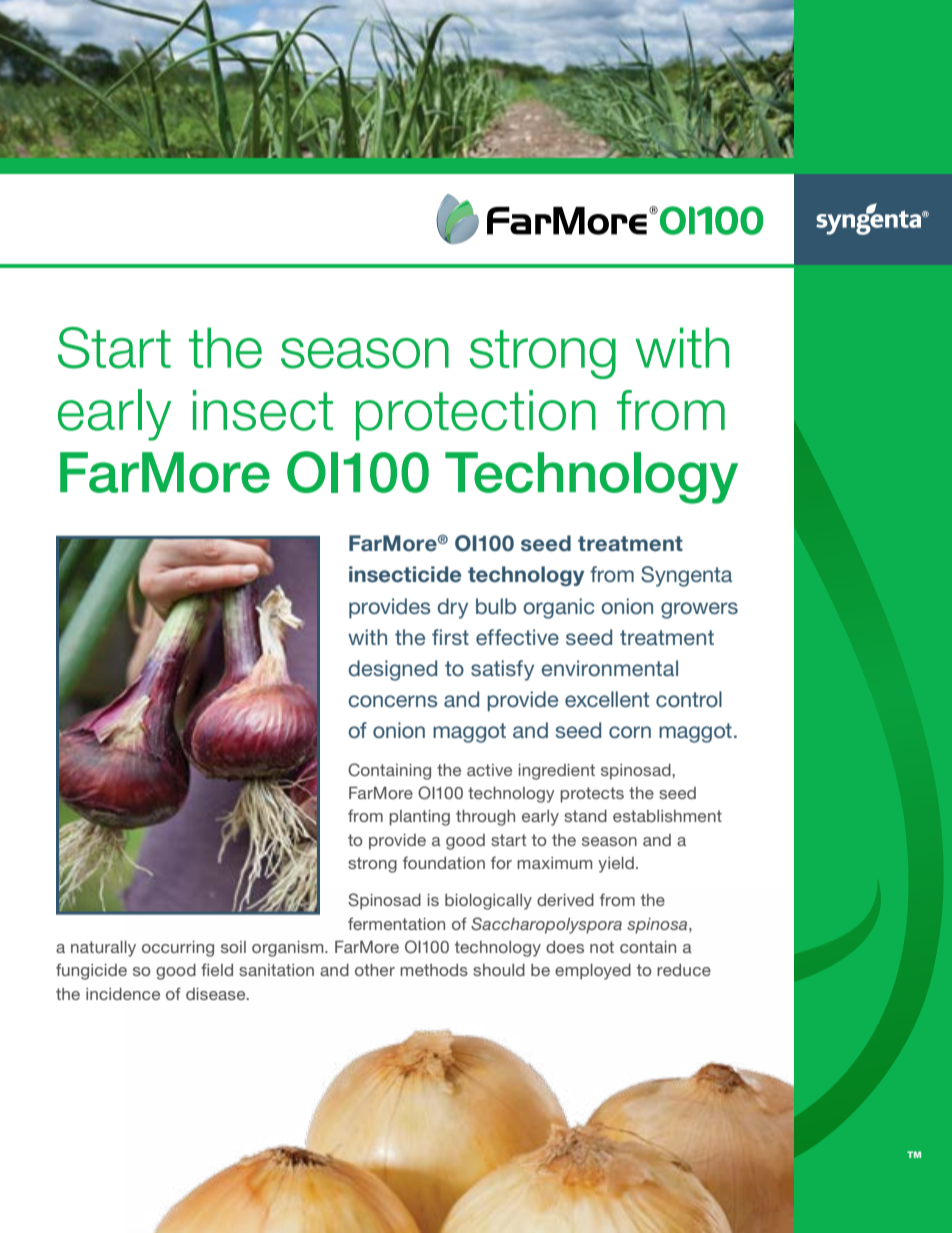 Image resolution: width=952 pixels, height=1233 pixels. Describe the element at coordinates (419, 818) in the image. I see `planting` at that location.
